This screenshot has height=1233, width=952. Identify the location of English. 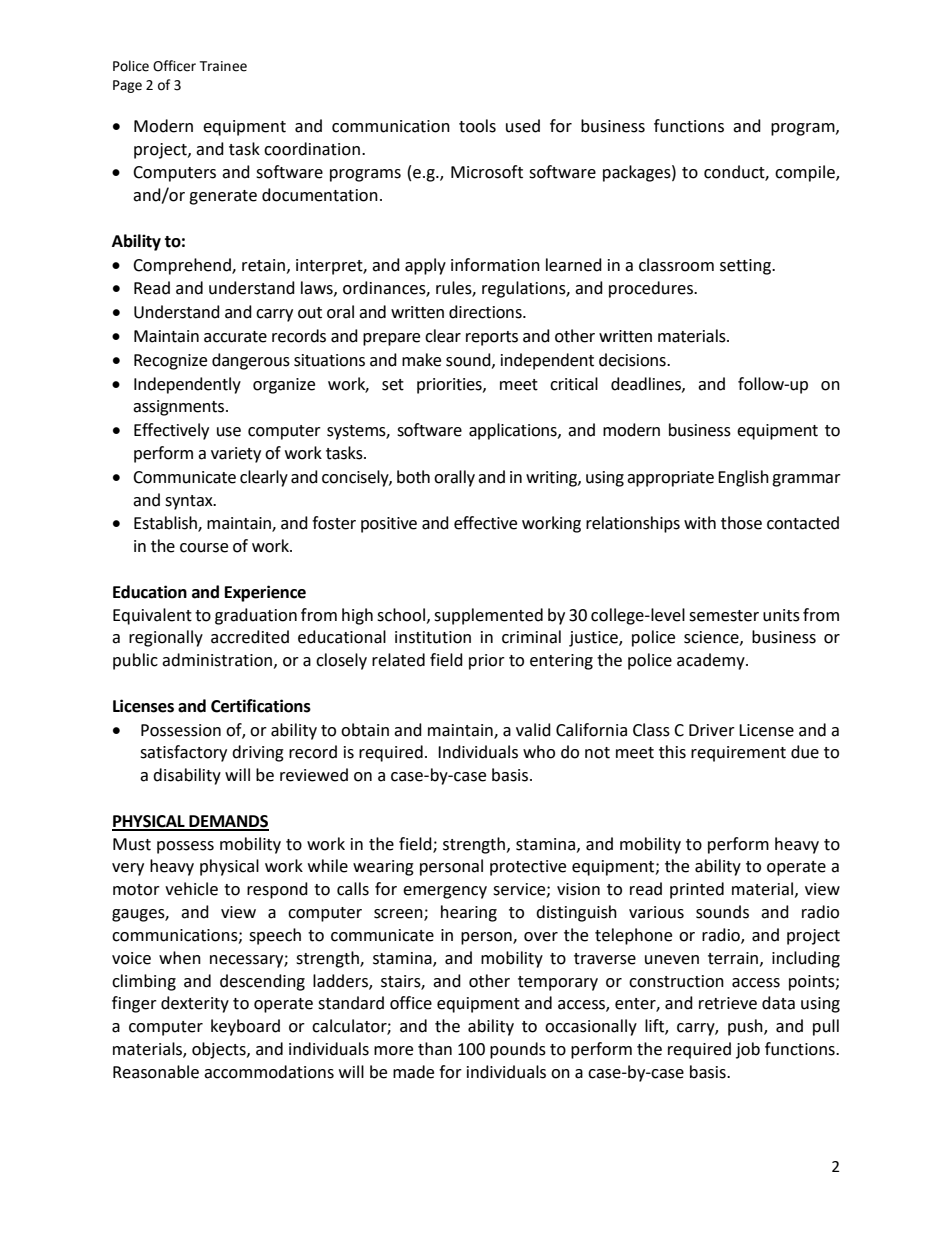
(743, 478).
